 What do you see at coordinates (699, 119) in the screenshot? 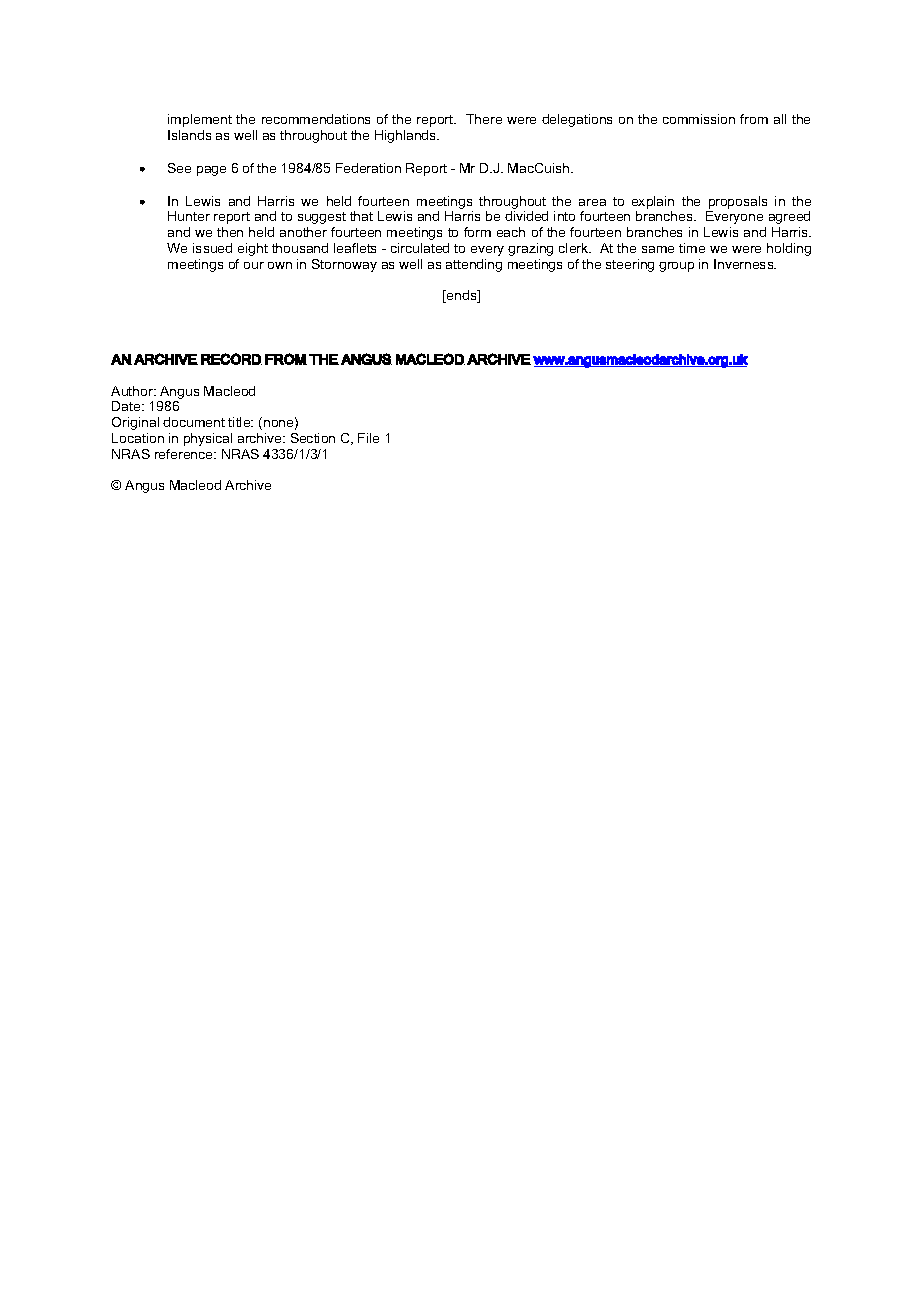
I see `commission` at bounding box center [699, 119].
